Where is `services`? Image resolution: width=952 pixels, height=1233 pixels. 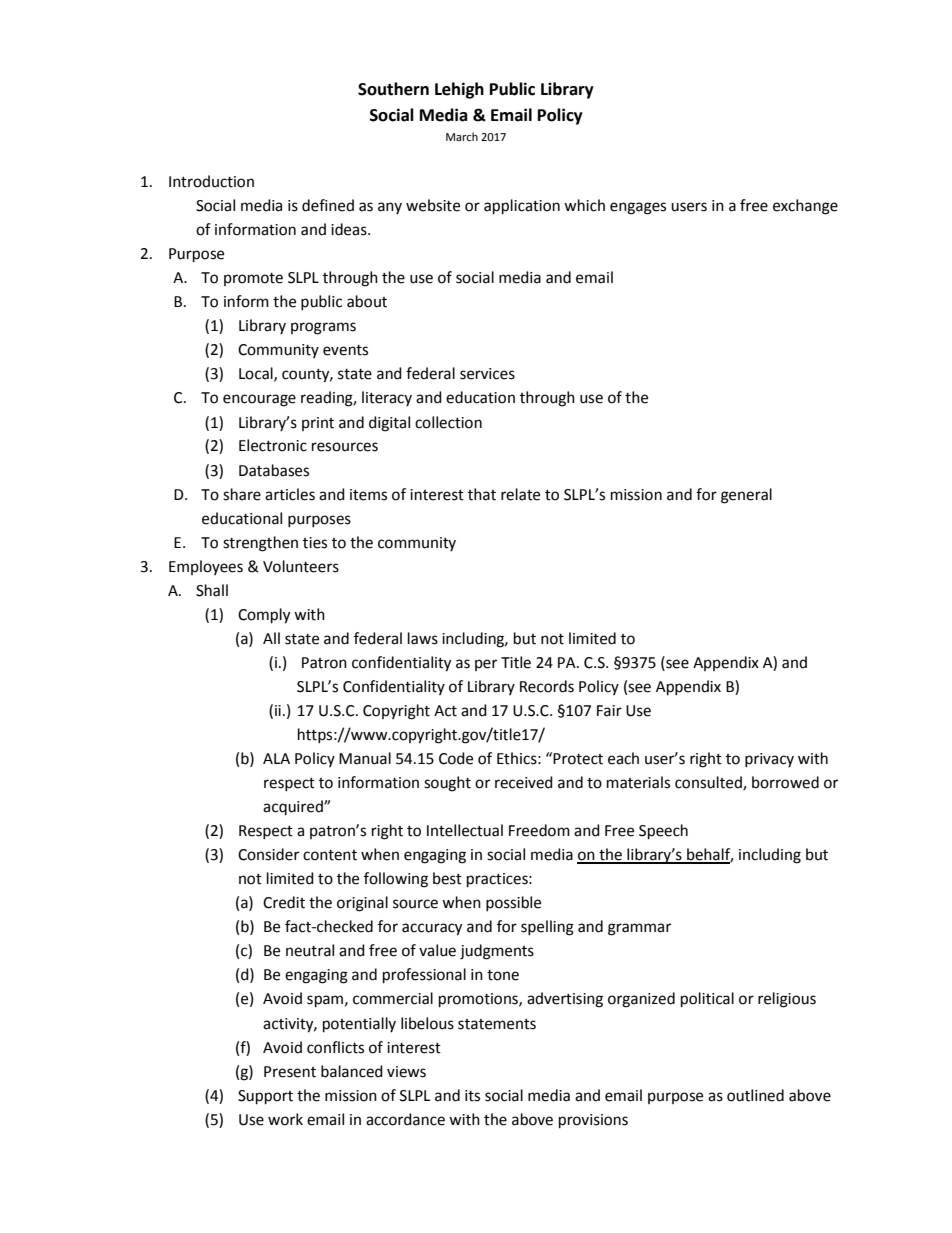
services is located at coordinates (487, 374).
